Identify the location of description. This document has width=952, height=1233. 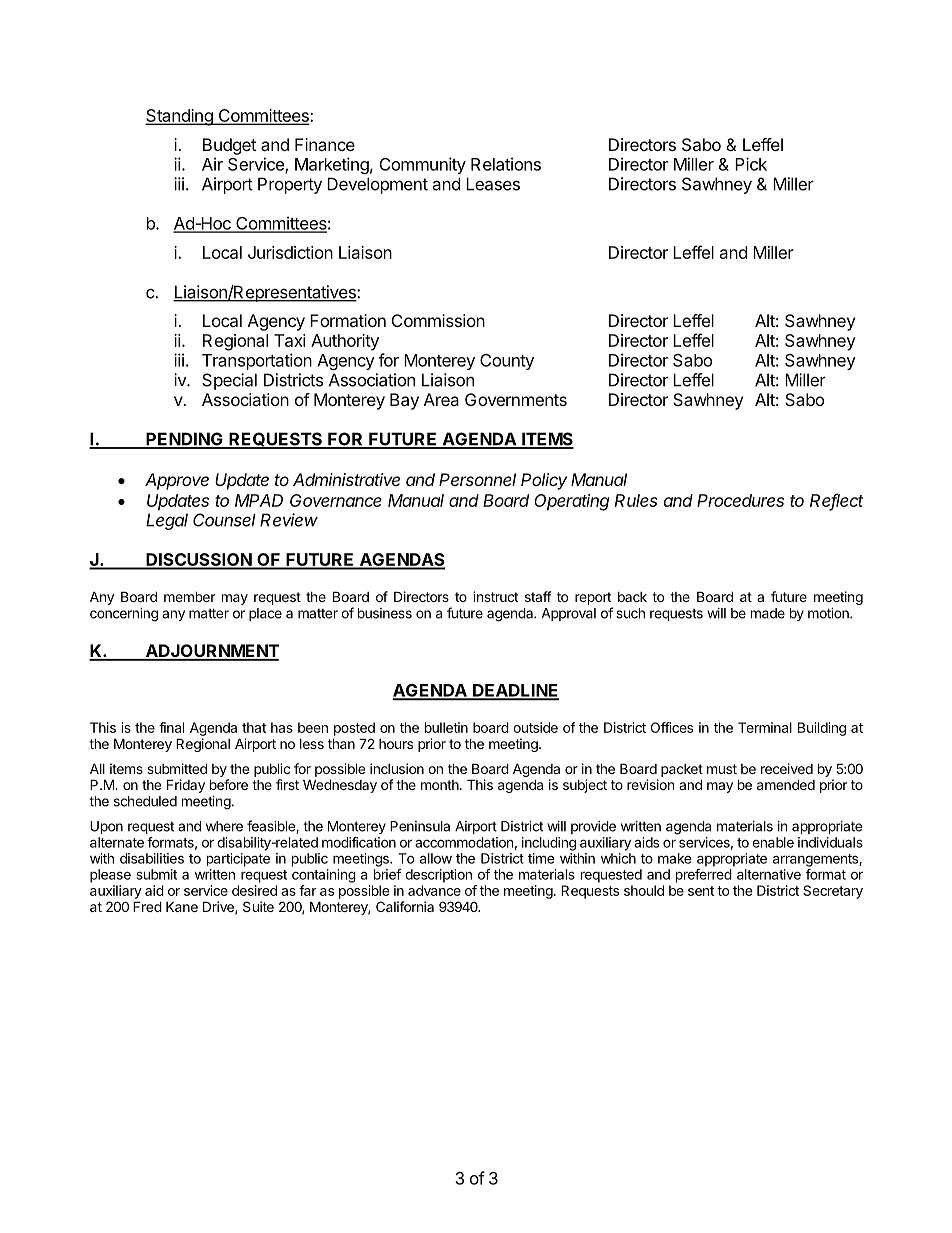
(438, 876).
